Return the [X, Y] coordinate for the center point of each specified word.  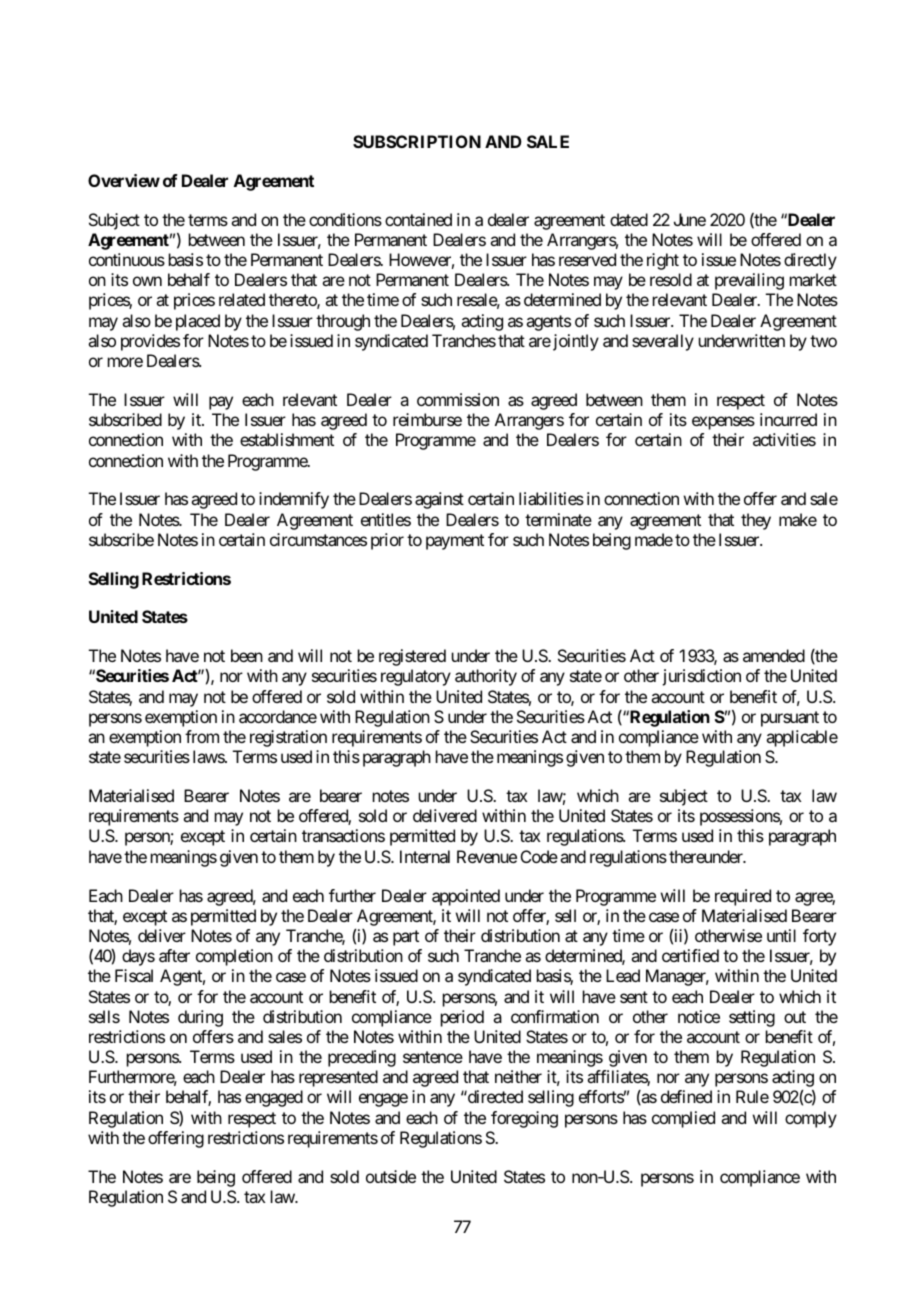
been [247, 655]
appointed [466, 897]
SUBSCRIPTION [417, 141]
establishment [287, 439]
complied [683, 1119]
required [743, 897]
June [690, 219]
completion [234, 957]
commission [458, 399]
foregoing [524, 1119]
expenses [723, 423]
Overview [124, 180]
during [200, 1018]
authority [486, 677]
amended [774, 655]
